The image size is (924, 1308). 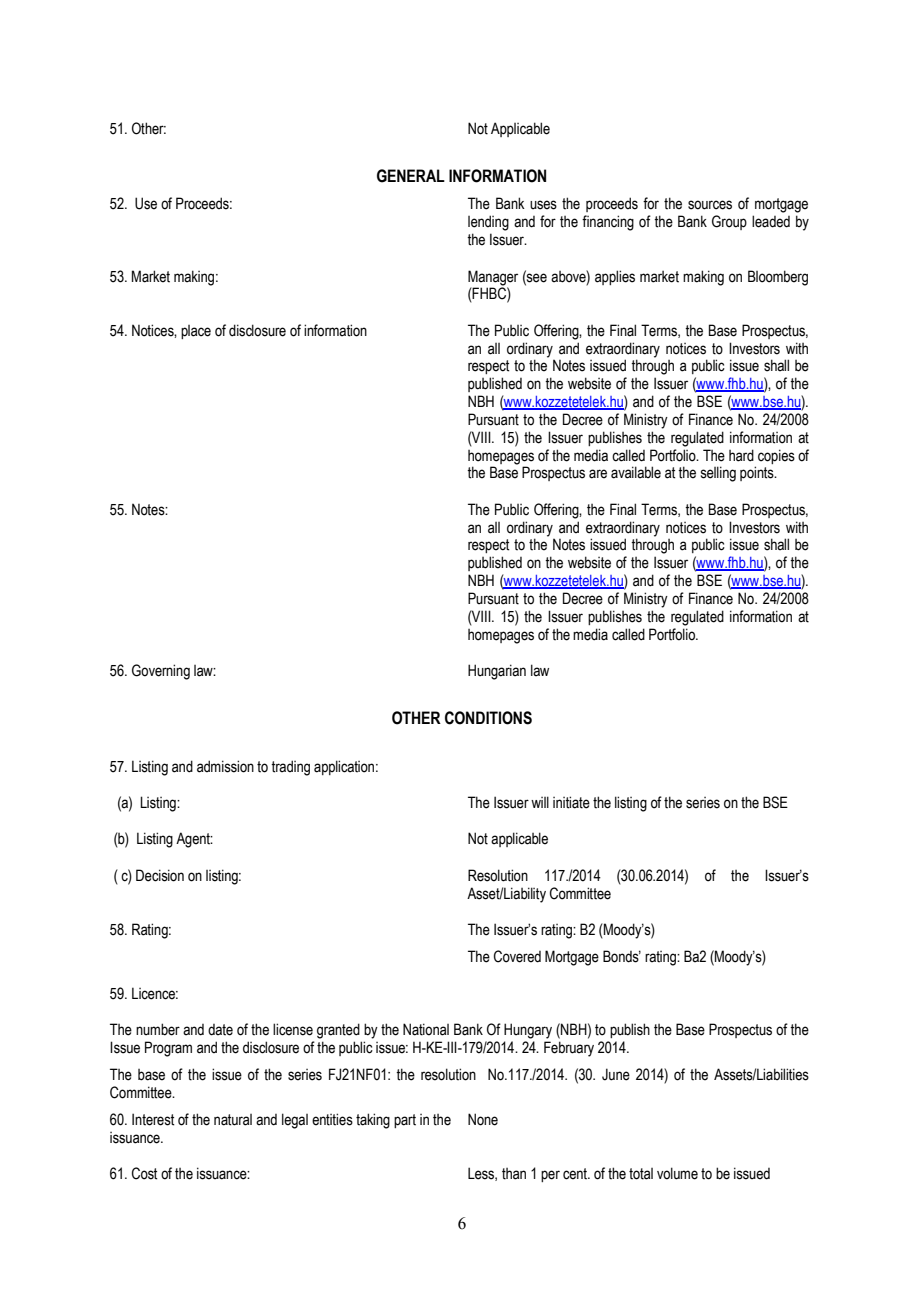 I want to click on None, so click(x=483, y=1119).
